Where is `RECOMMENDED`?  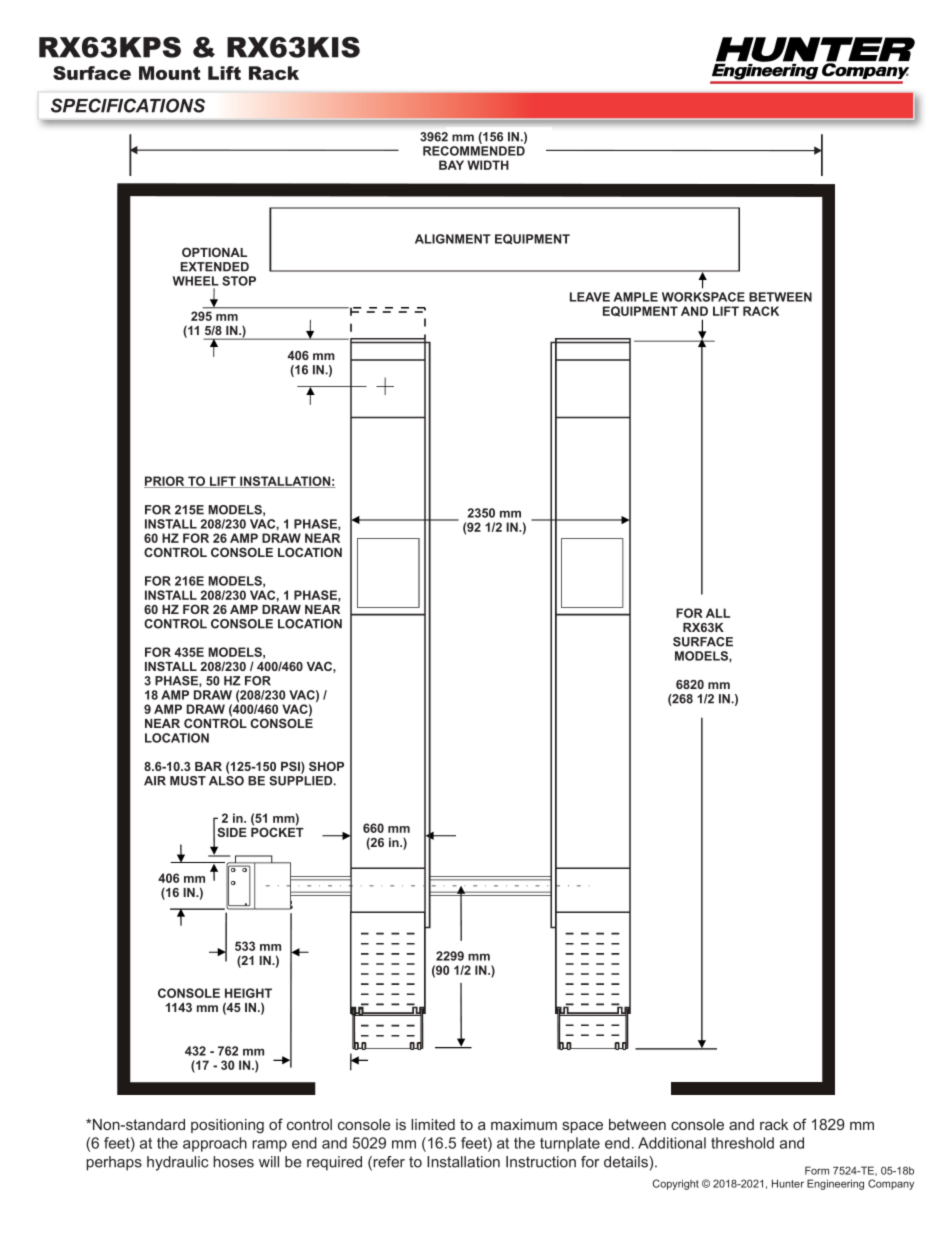 RECOMMENDED is located at coordinates (474, 151).
